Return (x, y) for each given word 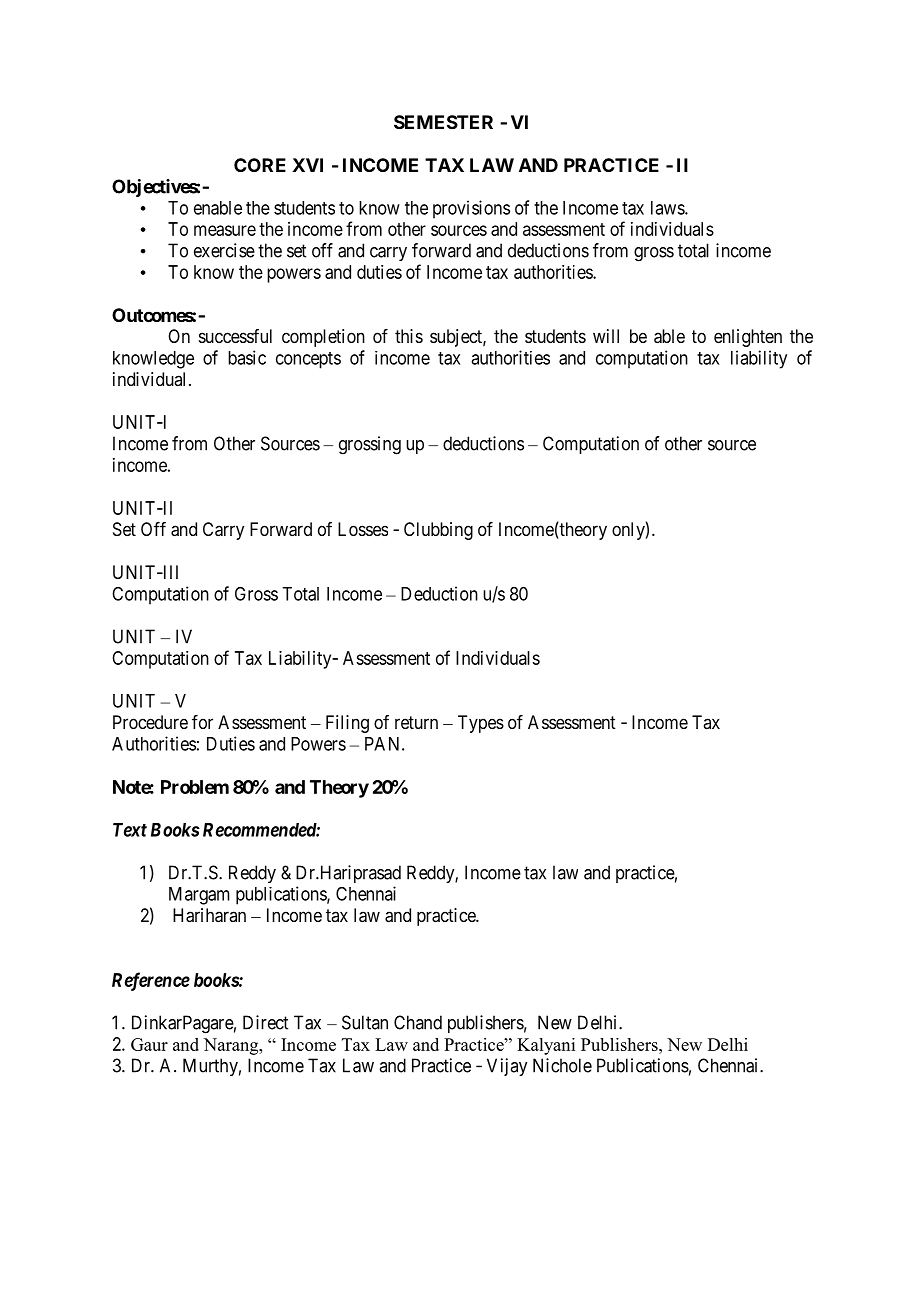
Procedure (150, 722)
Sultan (365, 1022)
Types (481, 724)
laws (668, 208)
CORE (260, 165)
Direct (265, 1022)
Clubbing (438, 531)
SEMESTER (443, 122)
